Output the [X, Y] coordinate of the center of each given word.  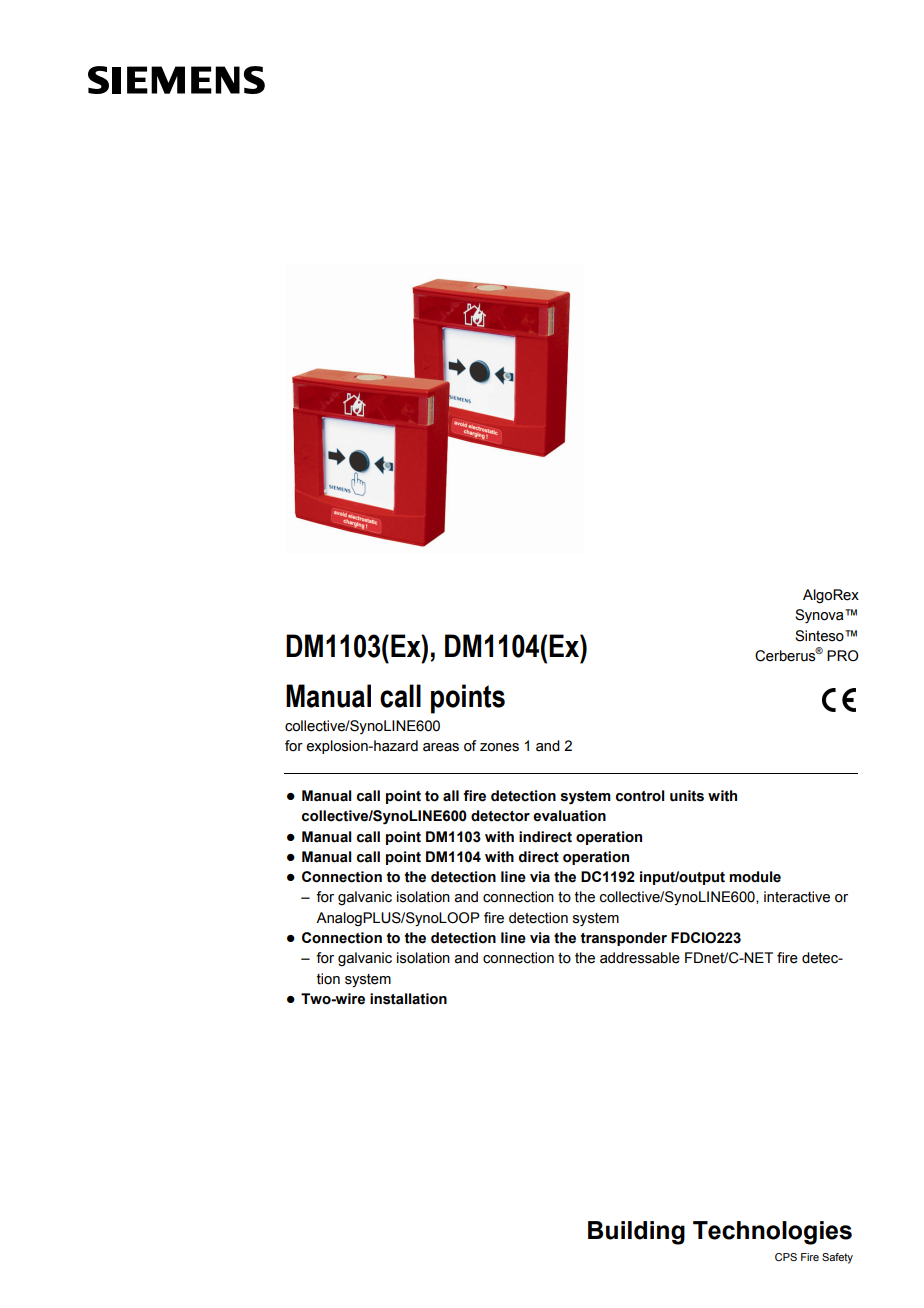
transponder [624, 939]
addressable [640, 958]
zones [499, 747]
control [640, 796]
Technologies [772, 1233]
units [687, 796]
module [755, 877]
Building [636, 1233]
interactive [797, 897]
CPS [786, 1257]
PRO [843, 656]
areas [441, 747]
